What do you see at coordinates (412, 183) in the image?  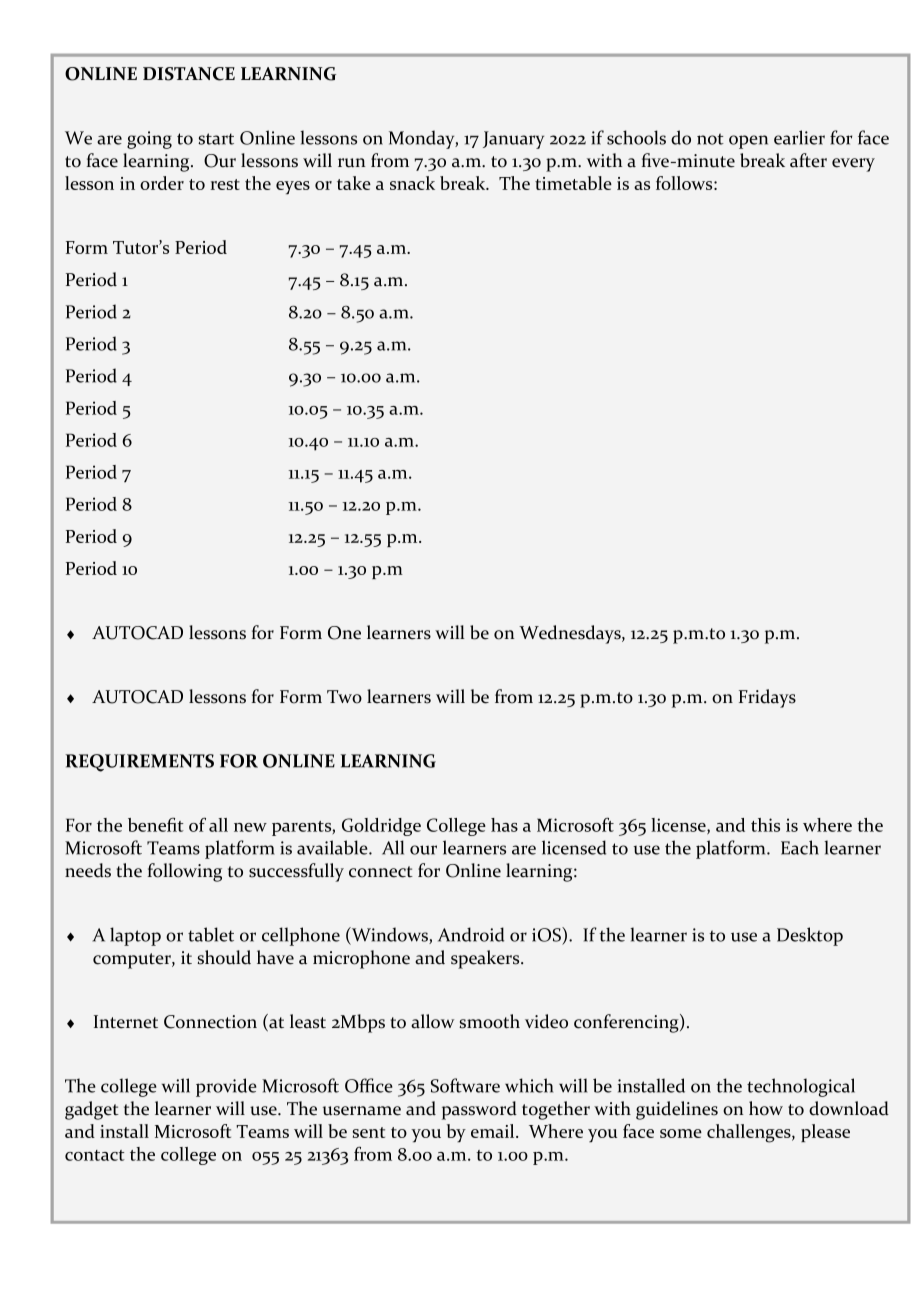 I see `snack` at bounding box center [412, 183].
